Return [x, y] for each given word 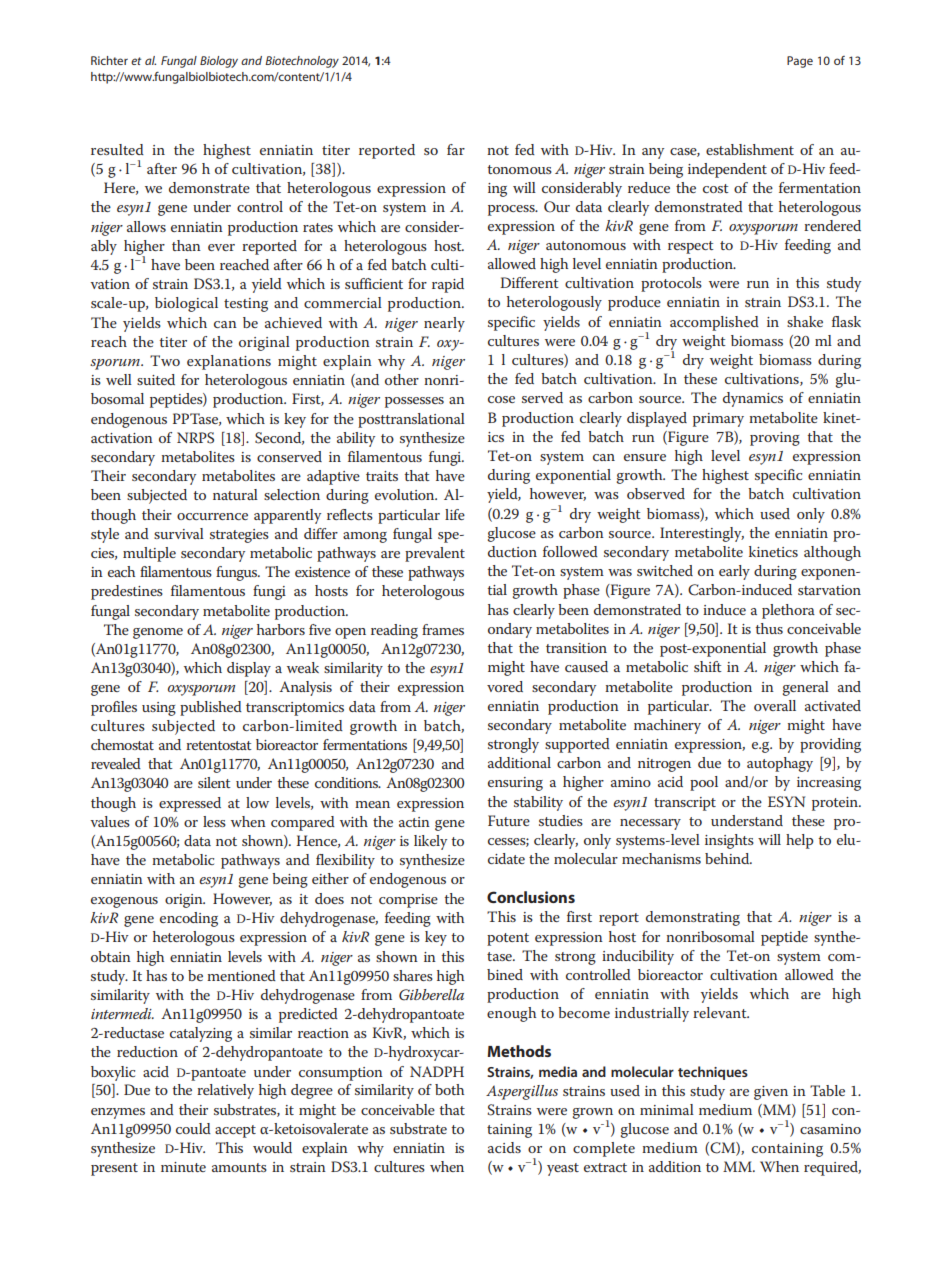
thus [769, 628]
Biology [219, 62]
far [456, 149]
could [193, 1128]
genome [158, 633]
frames [443, 629]
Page [800, 62]
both [449, 1089]
